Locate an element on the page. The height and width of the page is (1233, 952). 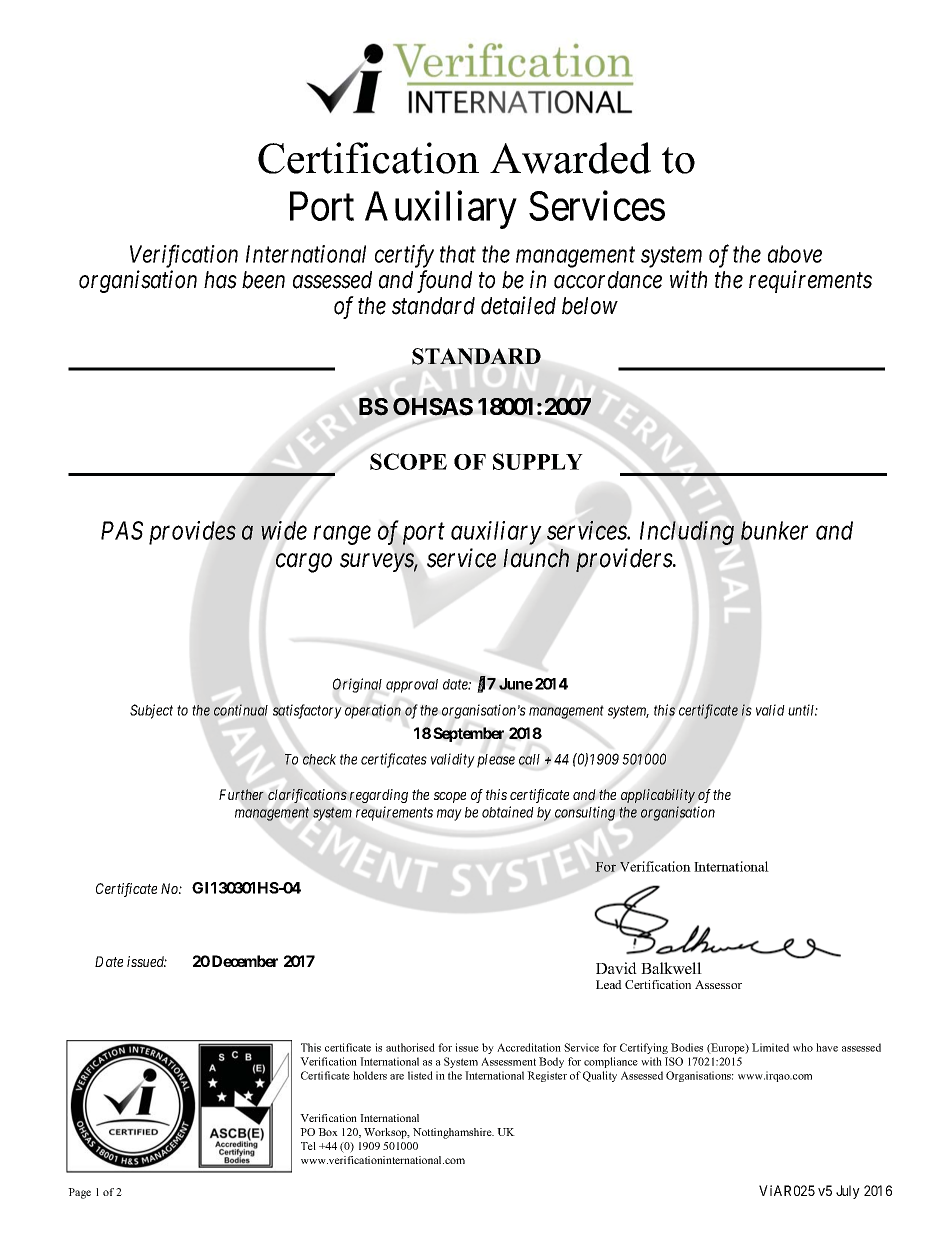
Original is located at coordinates (357, 685).
